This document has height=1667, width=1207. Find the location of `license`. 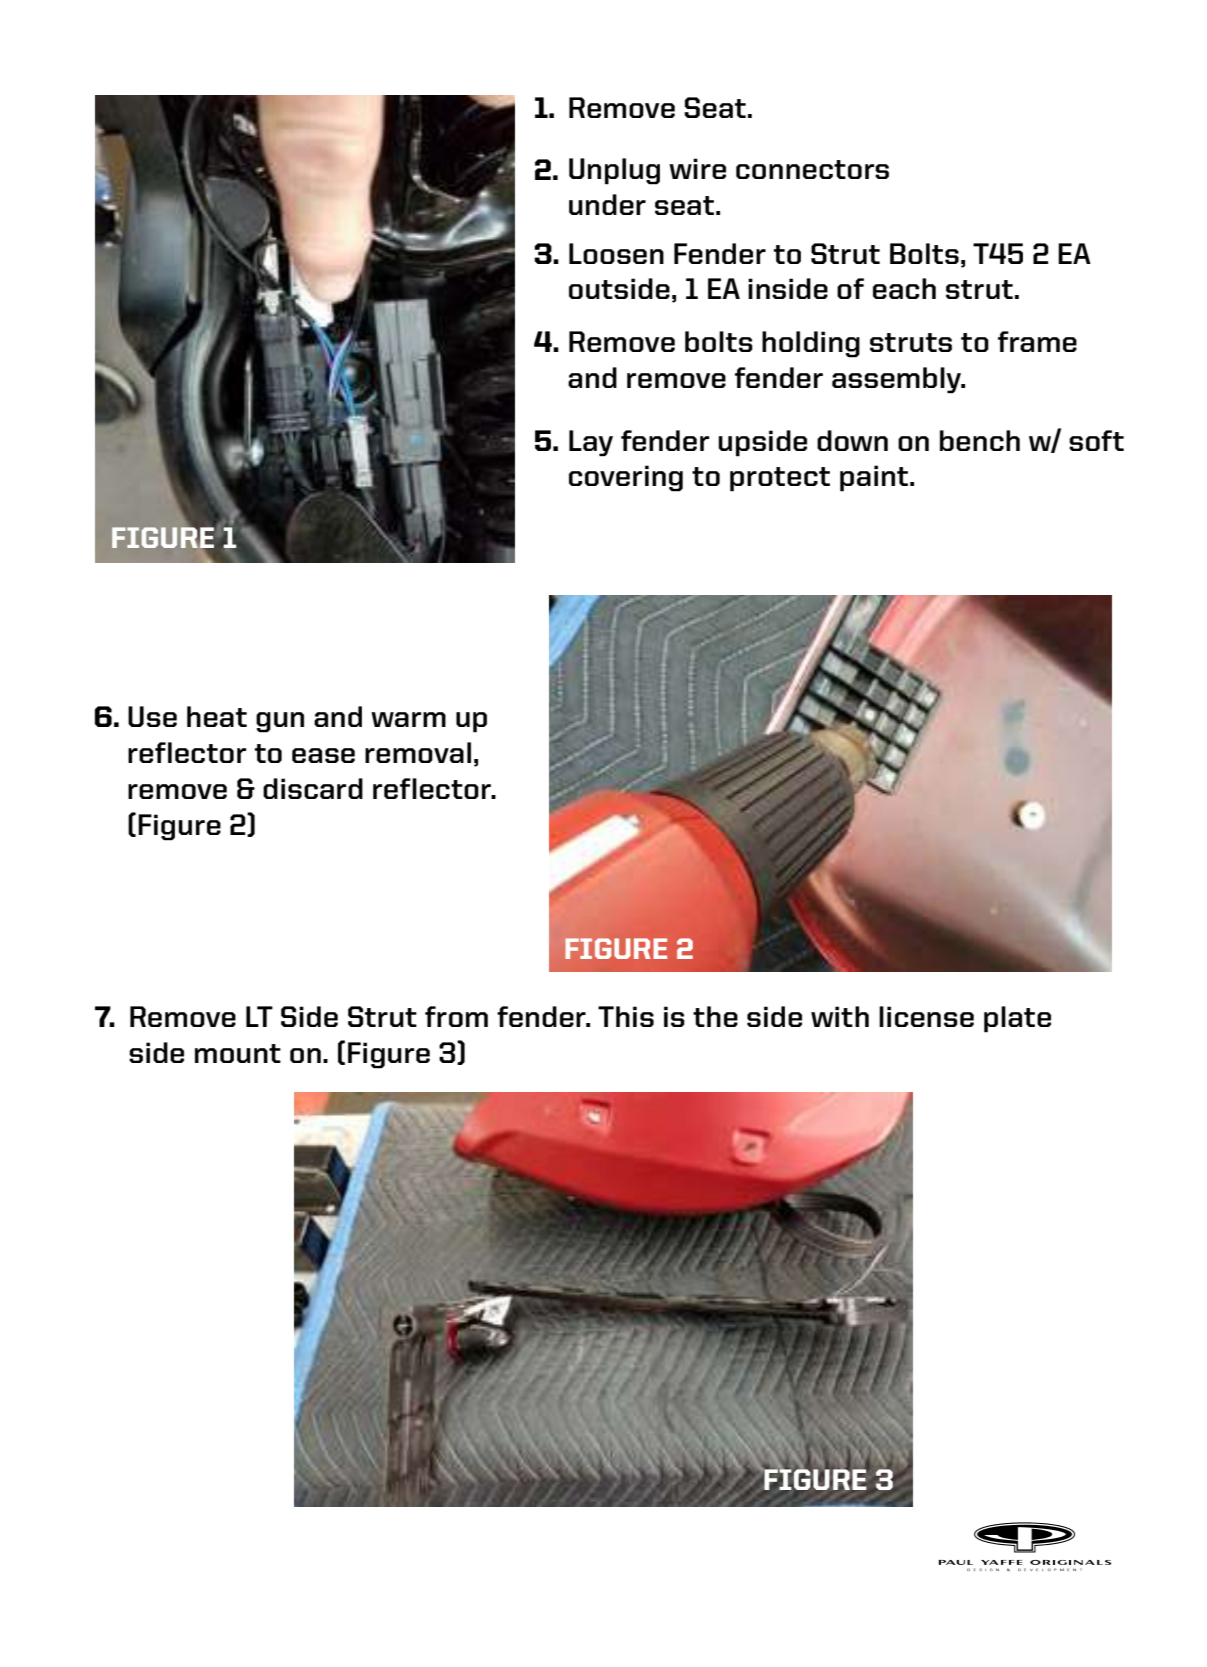

license is located at coordinates (926, 1016).
